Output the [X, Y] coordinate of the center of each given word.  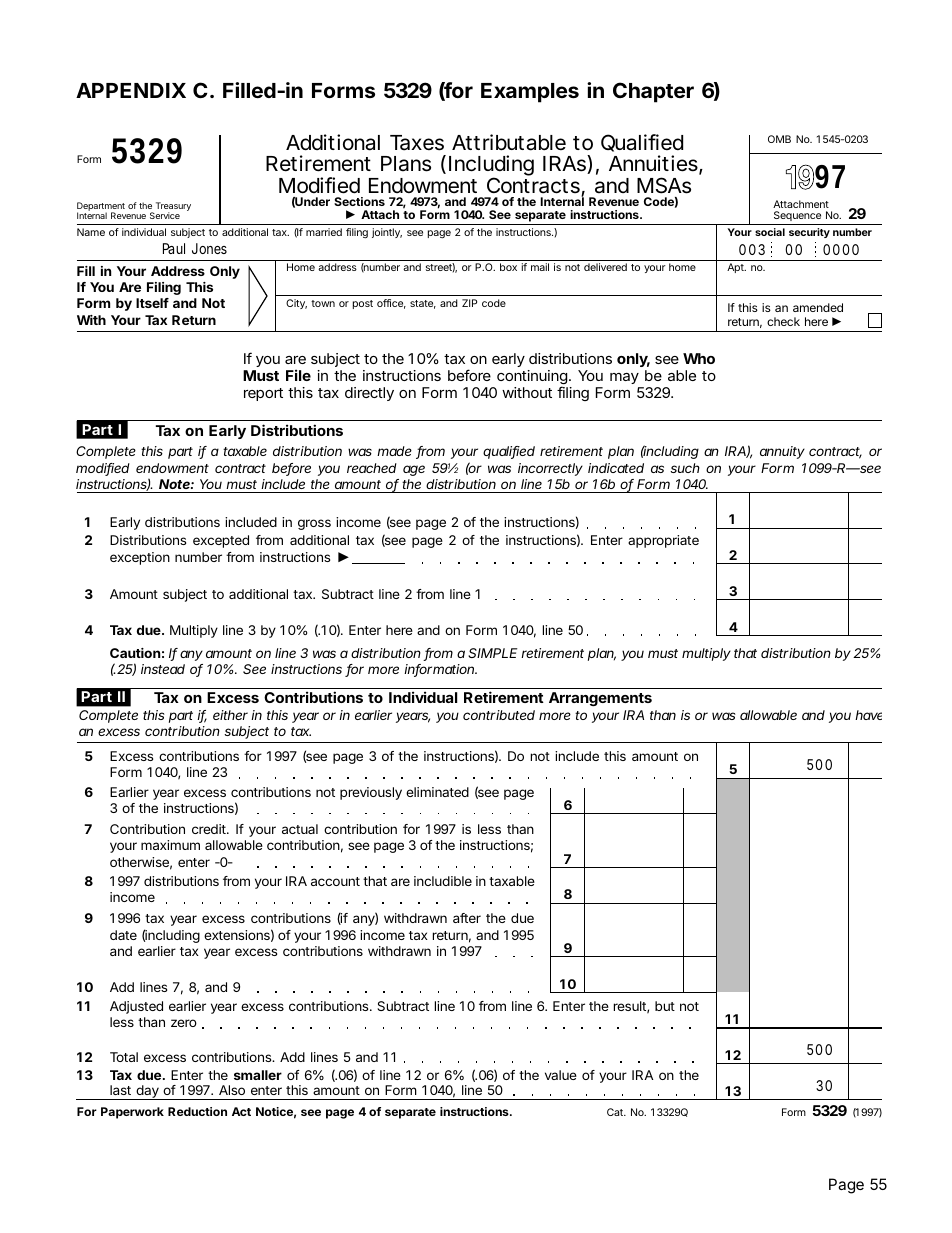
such [685, 468]
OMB [779, 139]
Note [176, 484]
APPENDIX [131, 90]
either [232, 715]
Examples [530, 93]
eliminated [437, 792]
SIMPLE [492, 653]
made [394, 451]
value [561, 1075]
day [148, 1092]
